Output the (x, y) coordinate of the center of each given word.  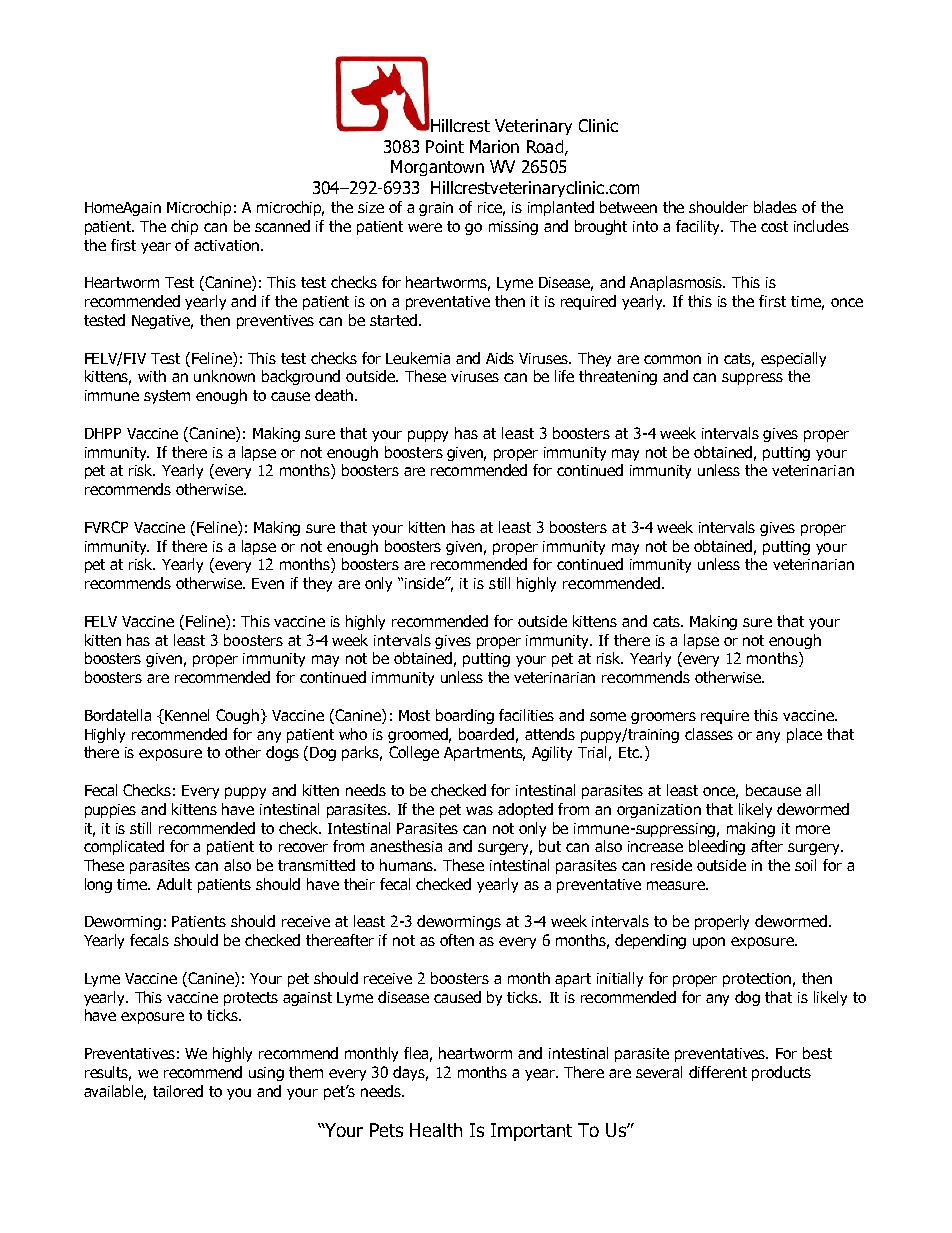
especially (793, 359)
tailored (178, 1091)
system (167, 397)
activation (228, 245)
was (479, 810)
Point (445, 146)
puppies (110, 811)
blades (775, 207)
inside (425, 583)
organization (659, 811)
